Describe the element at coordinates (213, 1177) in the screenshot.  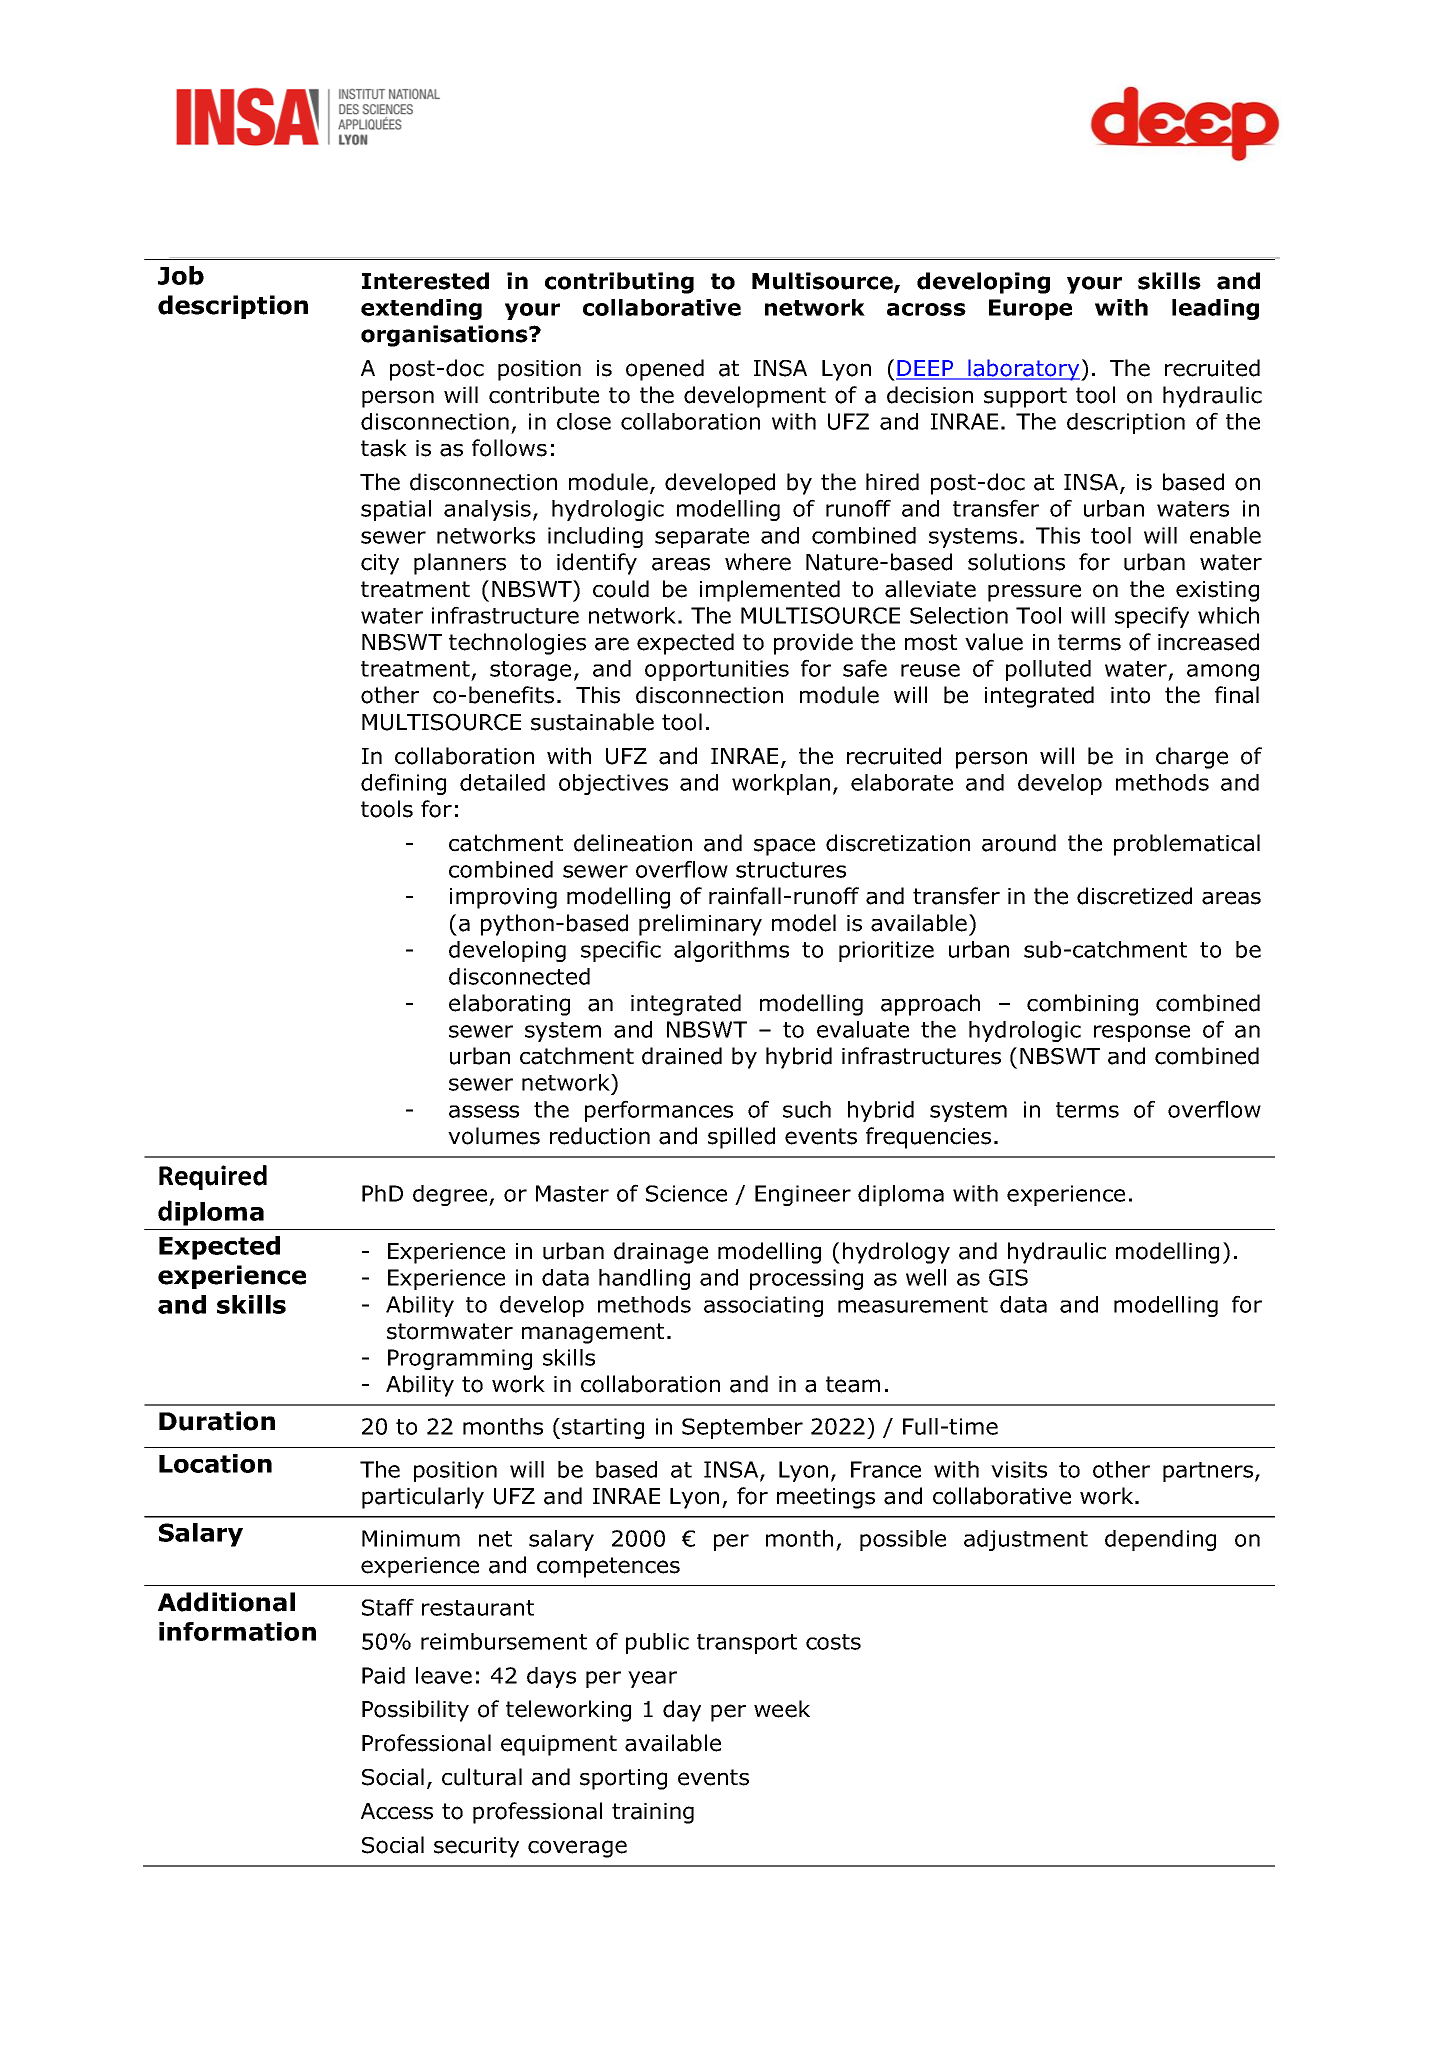
I see `Required` at that location.
